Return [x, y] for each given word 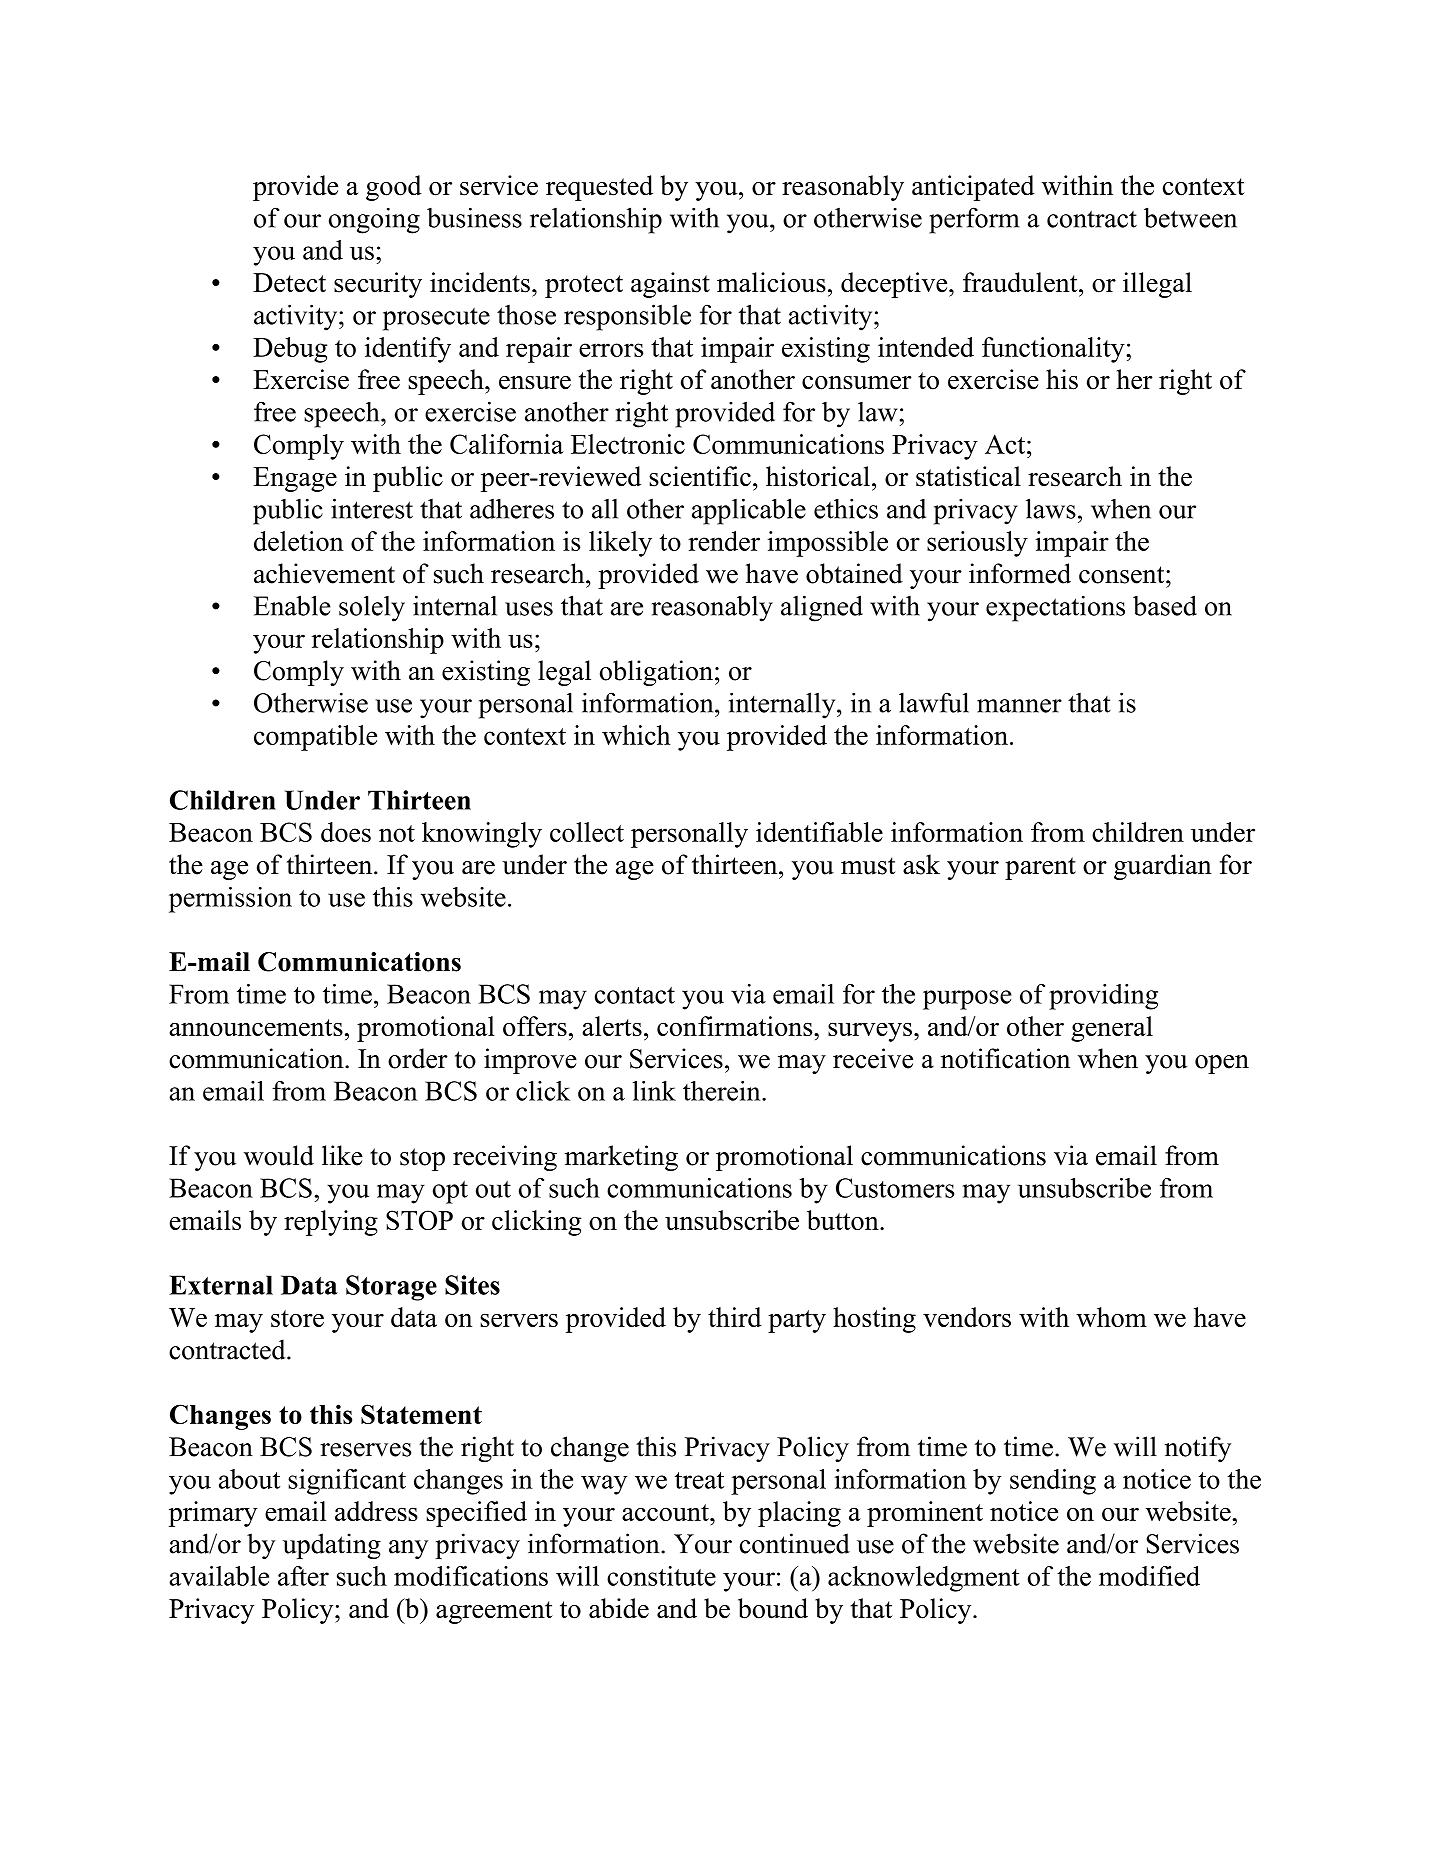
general [1112, 1029]
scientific [700, 476]
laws [1051, 508]
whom [1111, 1317]
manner [1019, 706]
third [735, 1317]
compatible [315, 738]
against [670, 285]
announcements [256, 1027]
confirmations [736, 1026]
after [303, 1576]
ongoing [374, 220]
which [636, 735]
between [1190, 217]
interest [372, 508]
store [297, 1318]
